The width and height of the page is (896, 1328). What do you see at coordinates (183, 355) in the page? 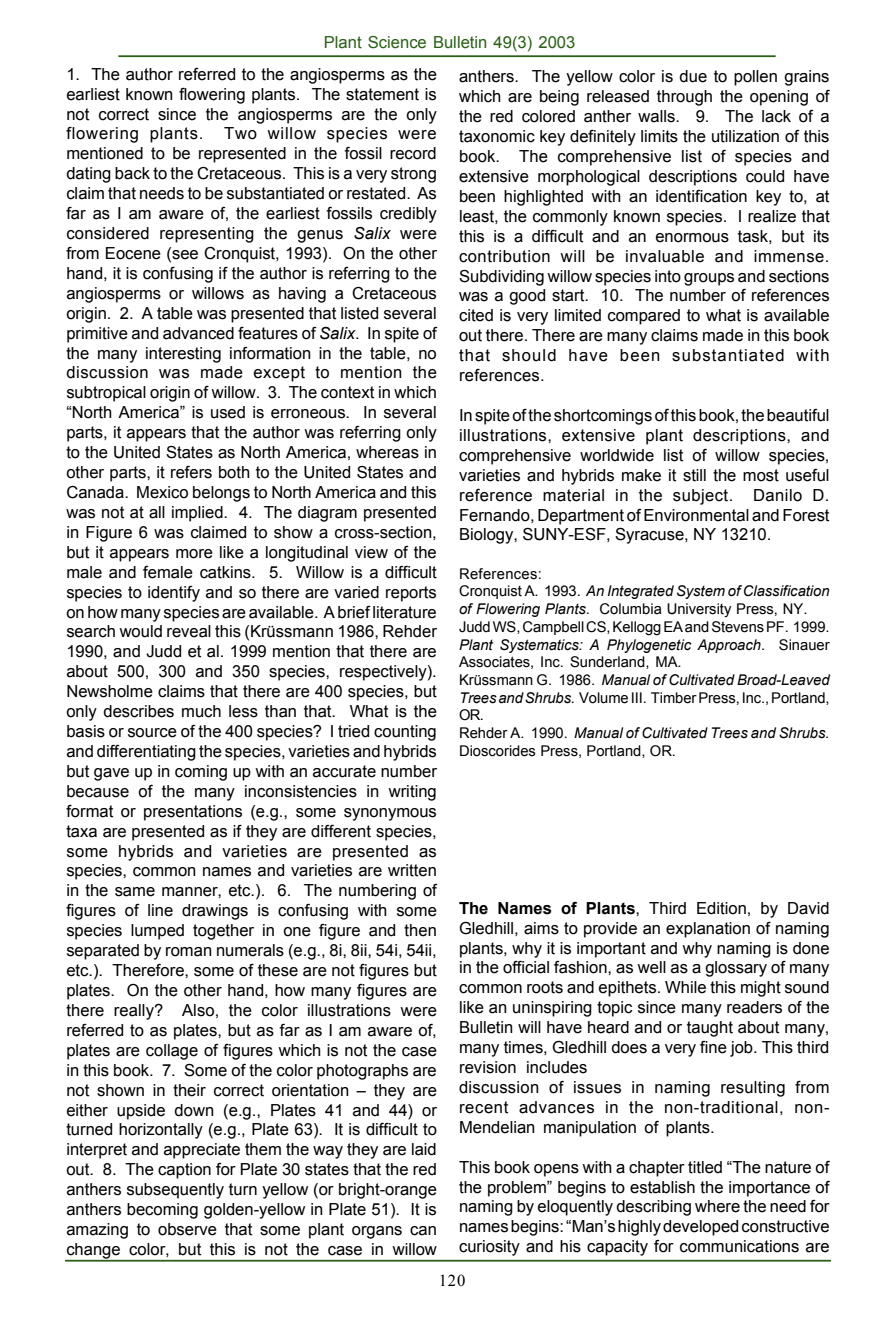
I see `interesting` at bounding box center [183, 355].
